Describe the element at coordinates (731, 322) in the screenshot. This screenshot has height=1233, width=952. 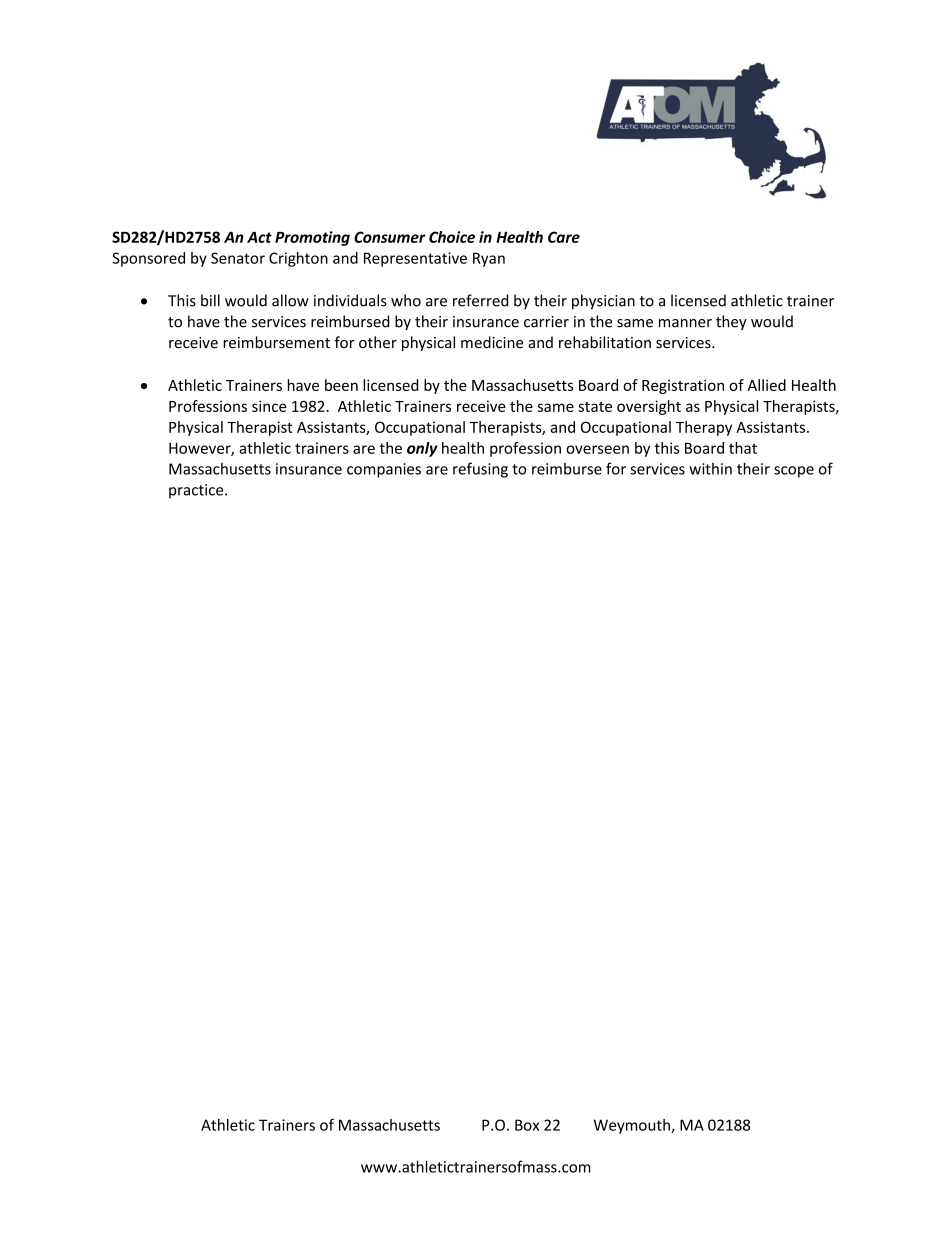
I see `they` at that location.
